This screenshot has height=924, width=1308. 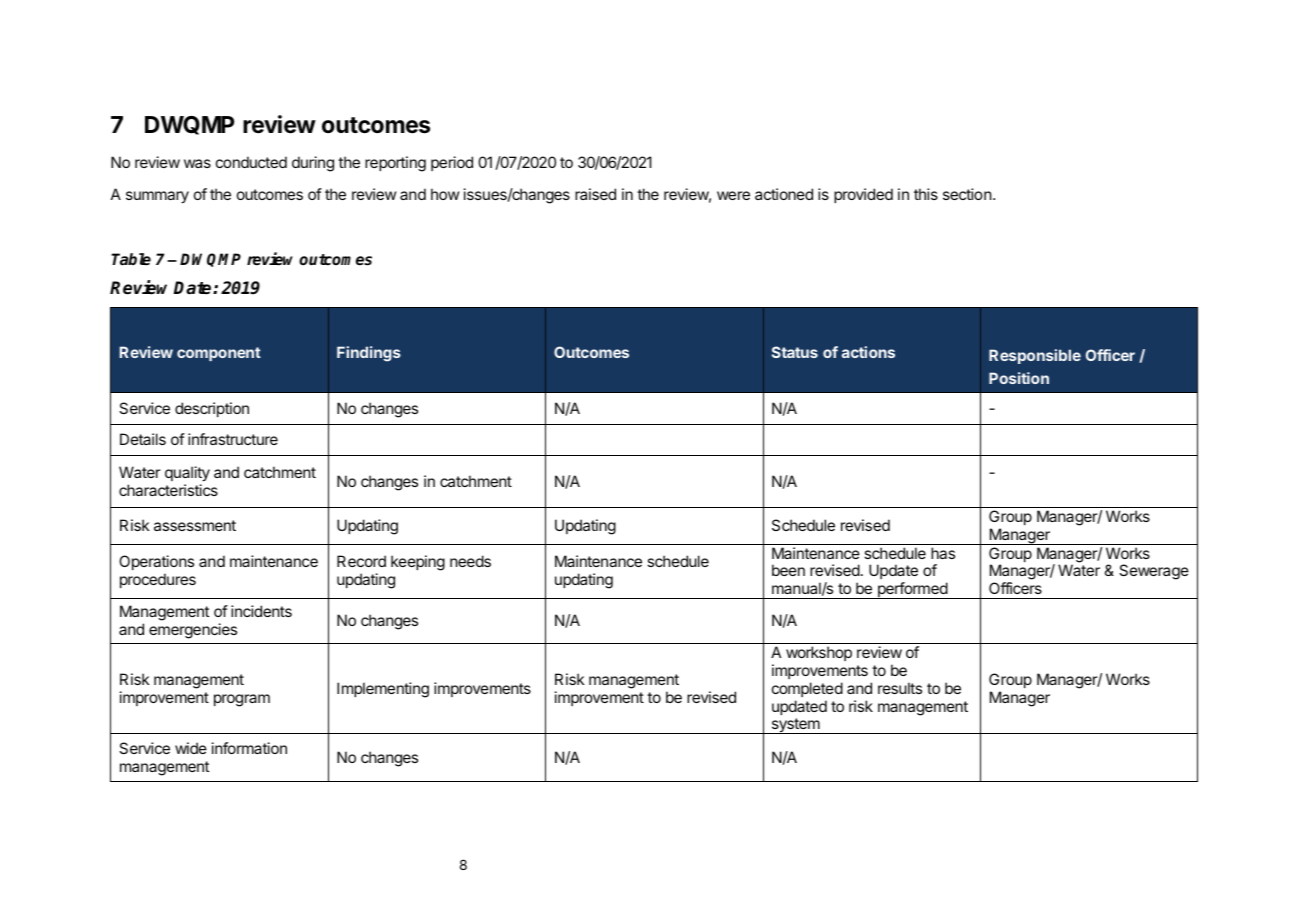 What do you see at coordinates (249, 748) in the screenshot?
I see `information` at bounding box center [249, 748].
